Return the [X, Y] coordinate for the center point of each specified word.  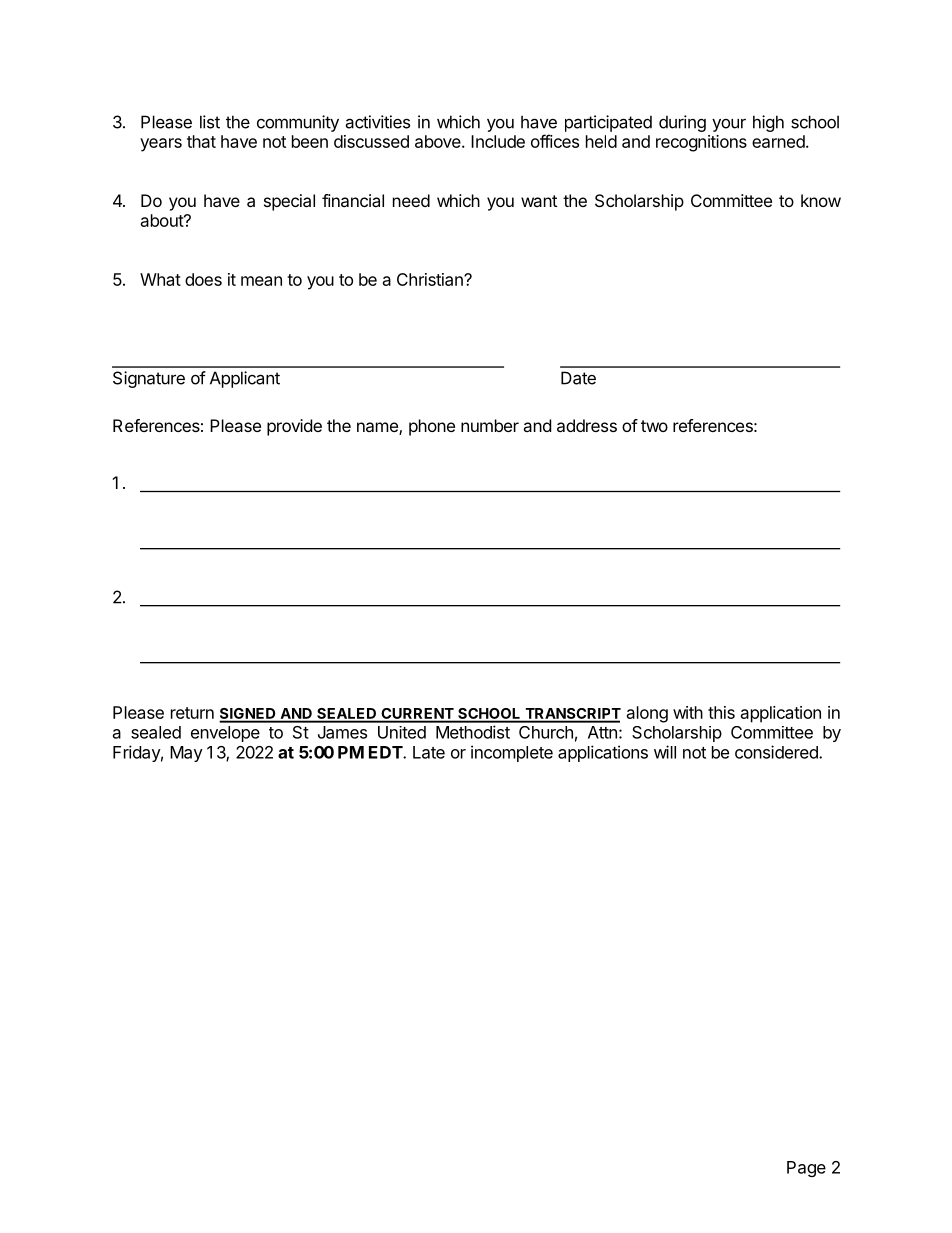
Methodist [473, 732]
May [186, 754]
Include [498, 141]
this [721, 712]
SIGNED [248, 715]
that [201, 141]
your [729, 125]
